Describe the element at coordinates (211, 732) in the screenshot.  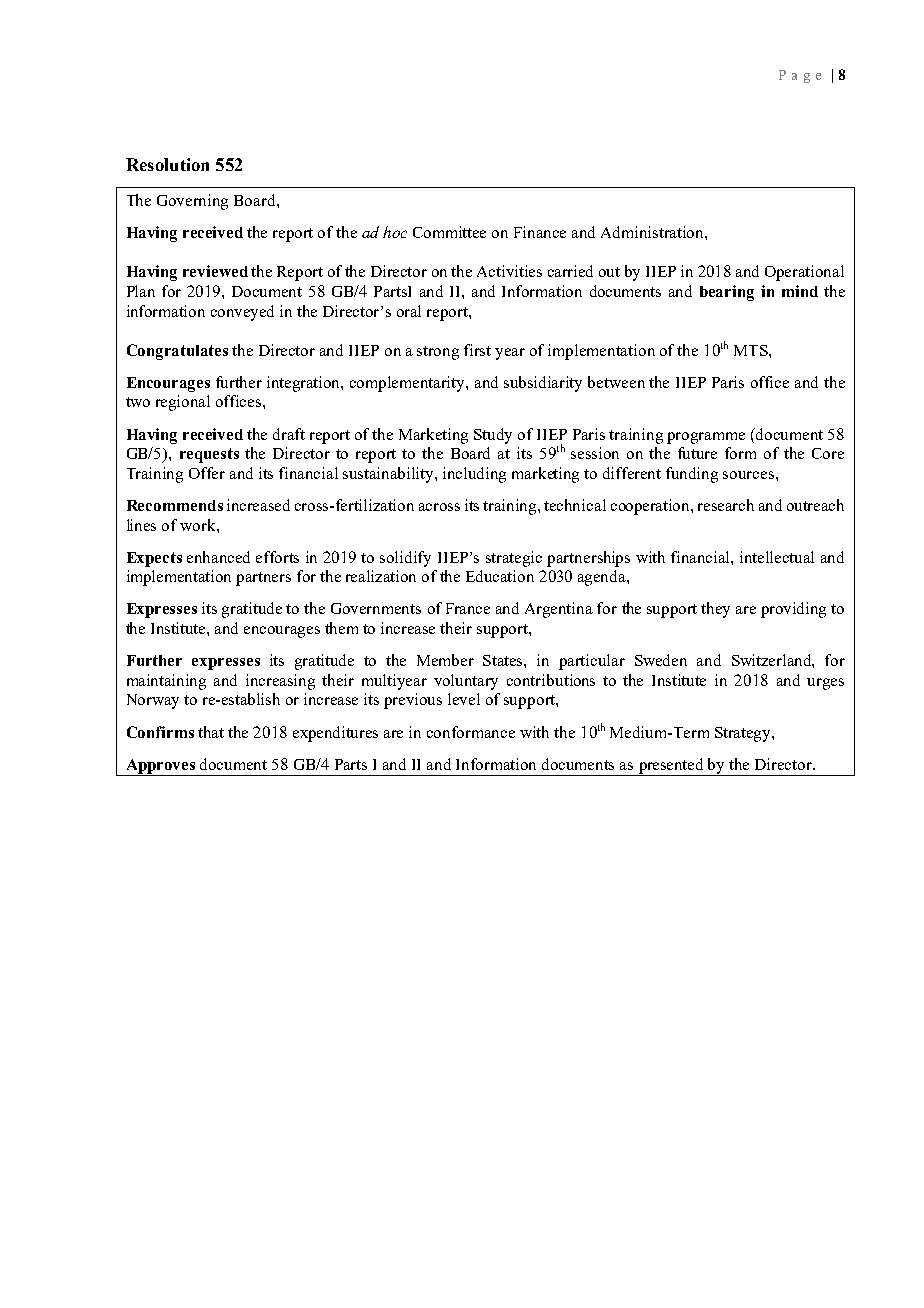
I see `that` at that location.
